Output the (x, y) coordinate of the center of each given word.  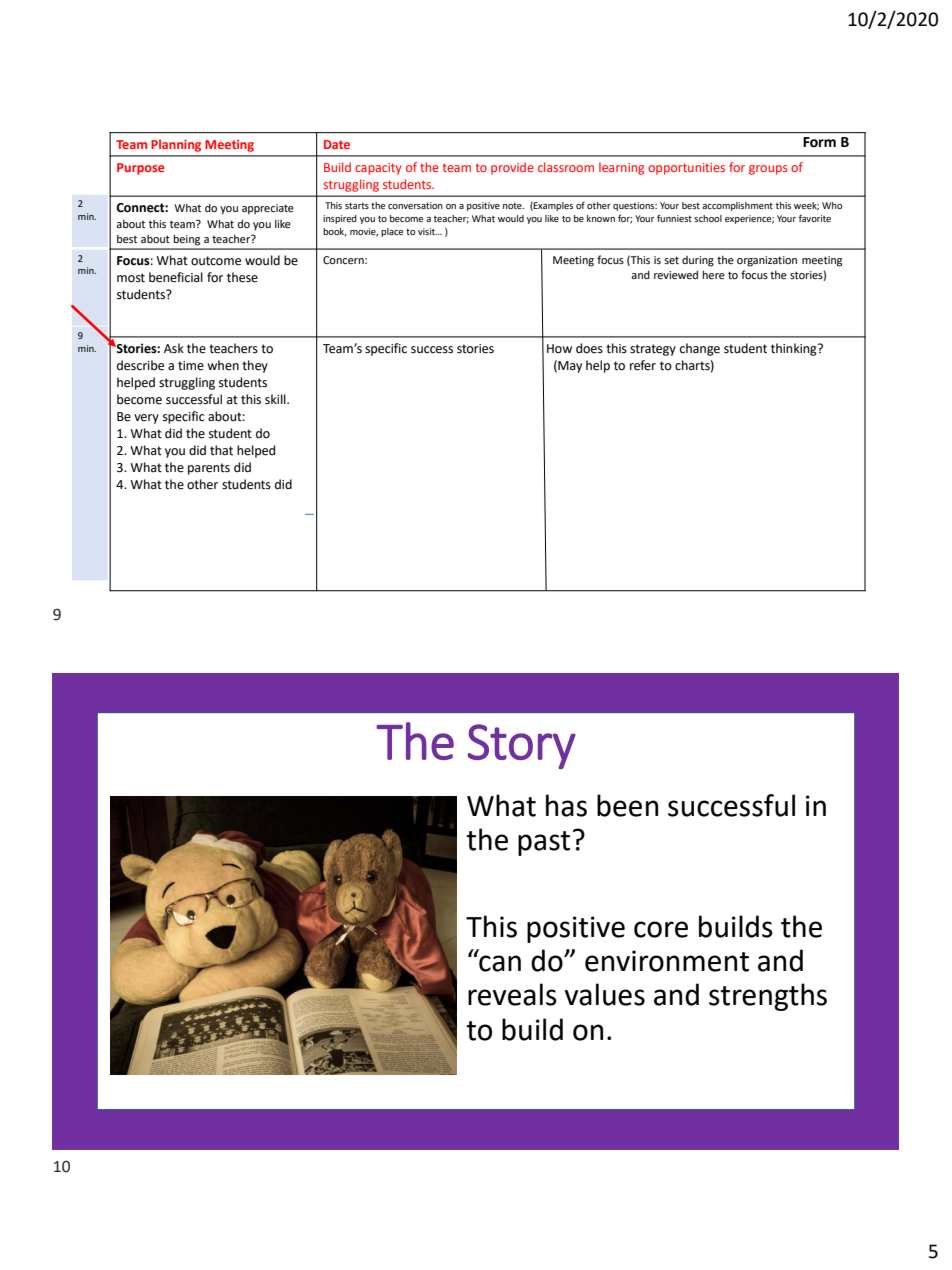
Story (522, 746)
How (559, 349)
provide (512, 168)
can (500, 963)
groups (768, 170)
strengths (768, 997)
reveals (512, 994)
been (627, 805)
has (566, 805)
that (221, 450)
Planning (176, 145)
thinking (795, 349)
